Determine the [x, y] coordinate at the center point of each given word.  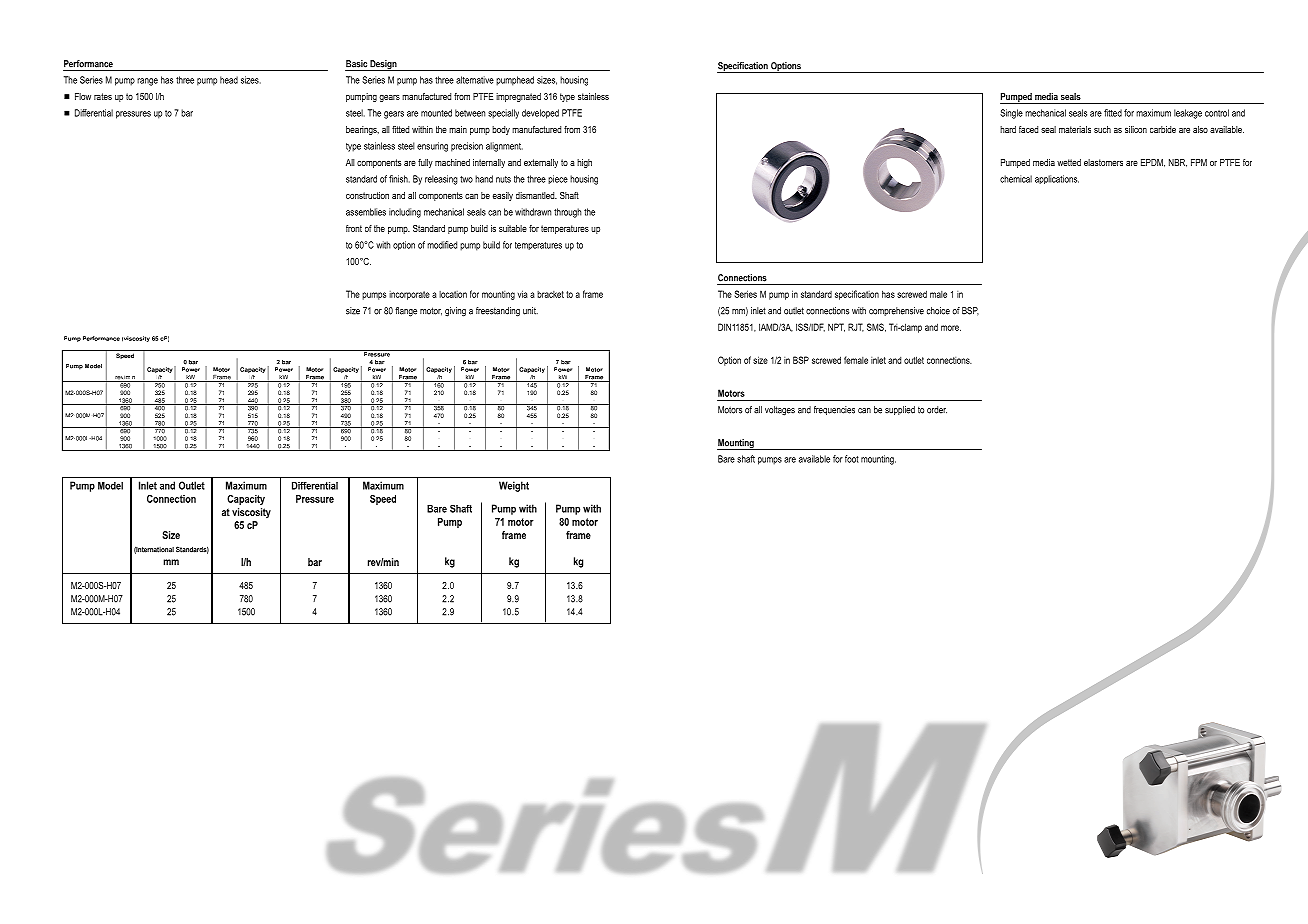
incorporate [409, 295]
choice [938, 311]
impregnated [518, 97]
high [584, 163]
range [147, 82]
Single [1011, 114]
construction [367, 195]
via [523, 294]
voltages [780, 411]
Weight [514, 486]
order [937, 410]
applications [1057, 179]
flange [406, 312]
